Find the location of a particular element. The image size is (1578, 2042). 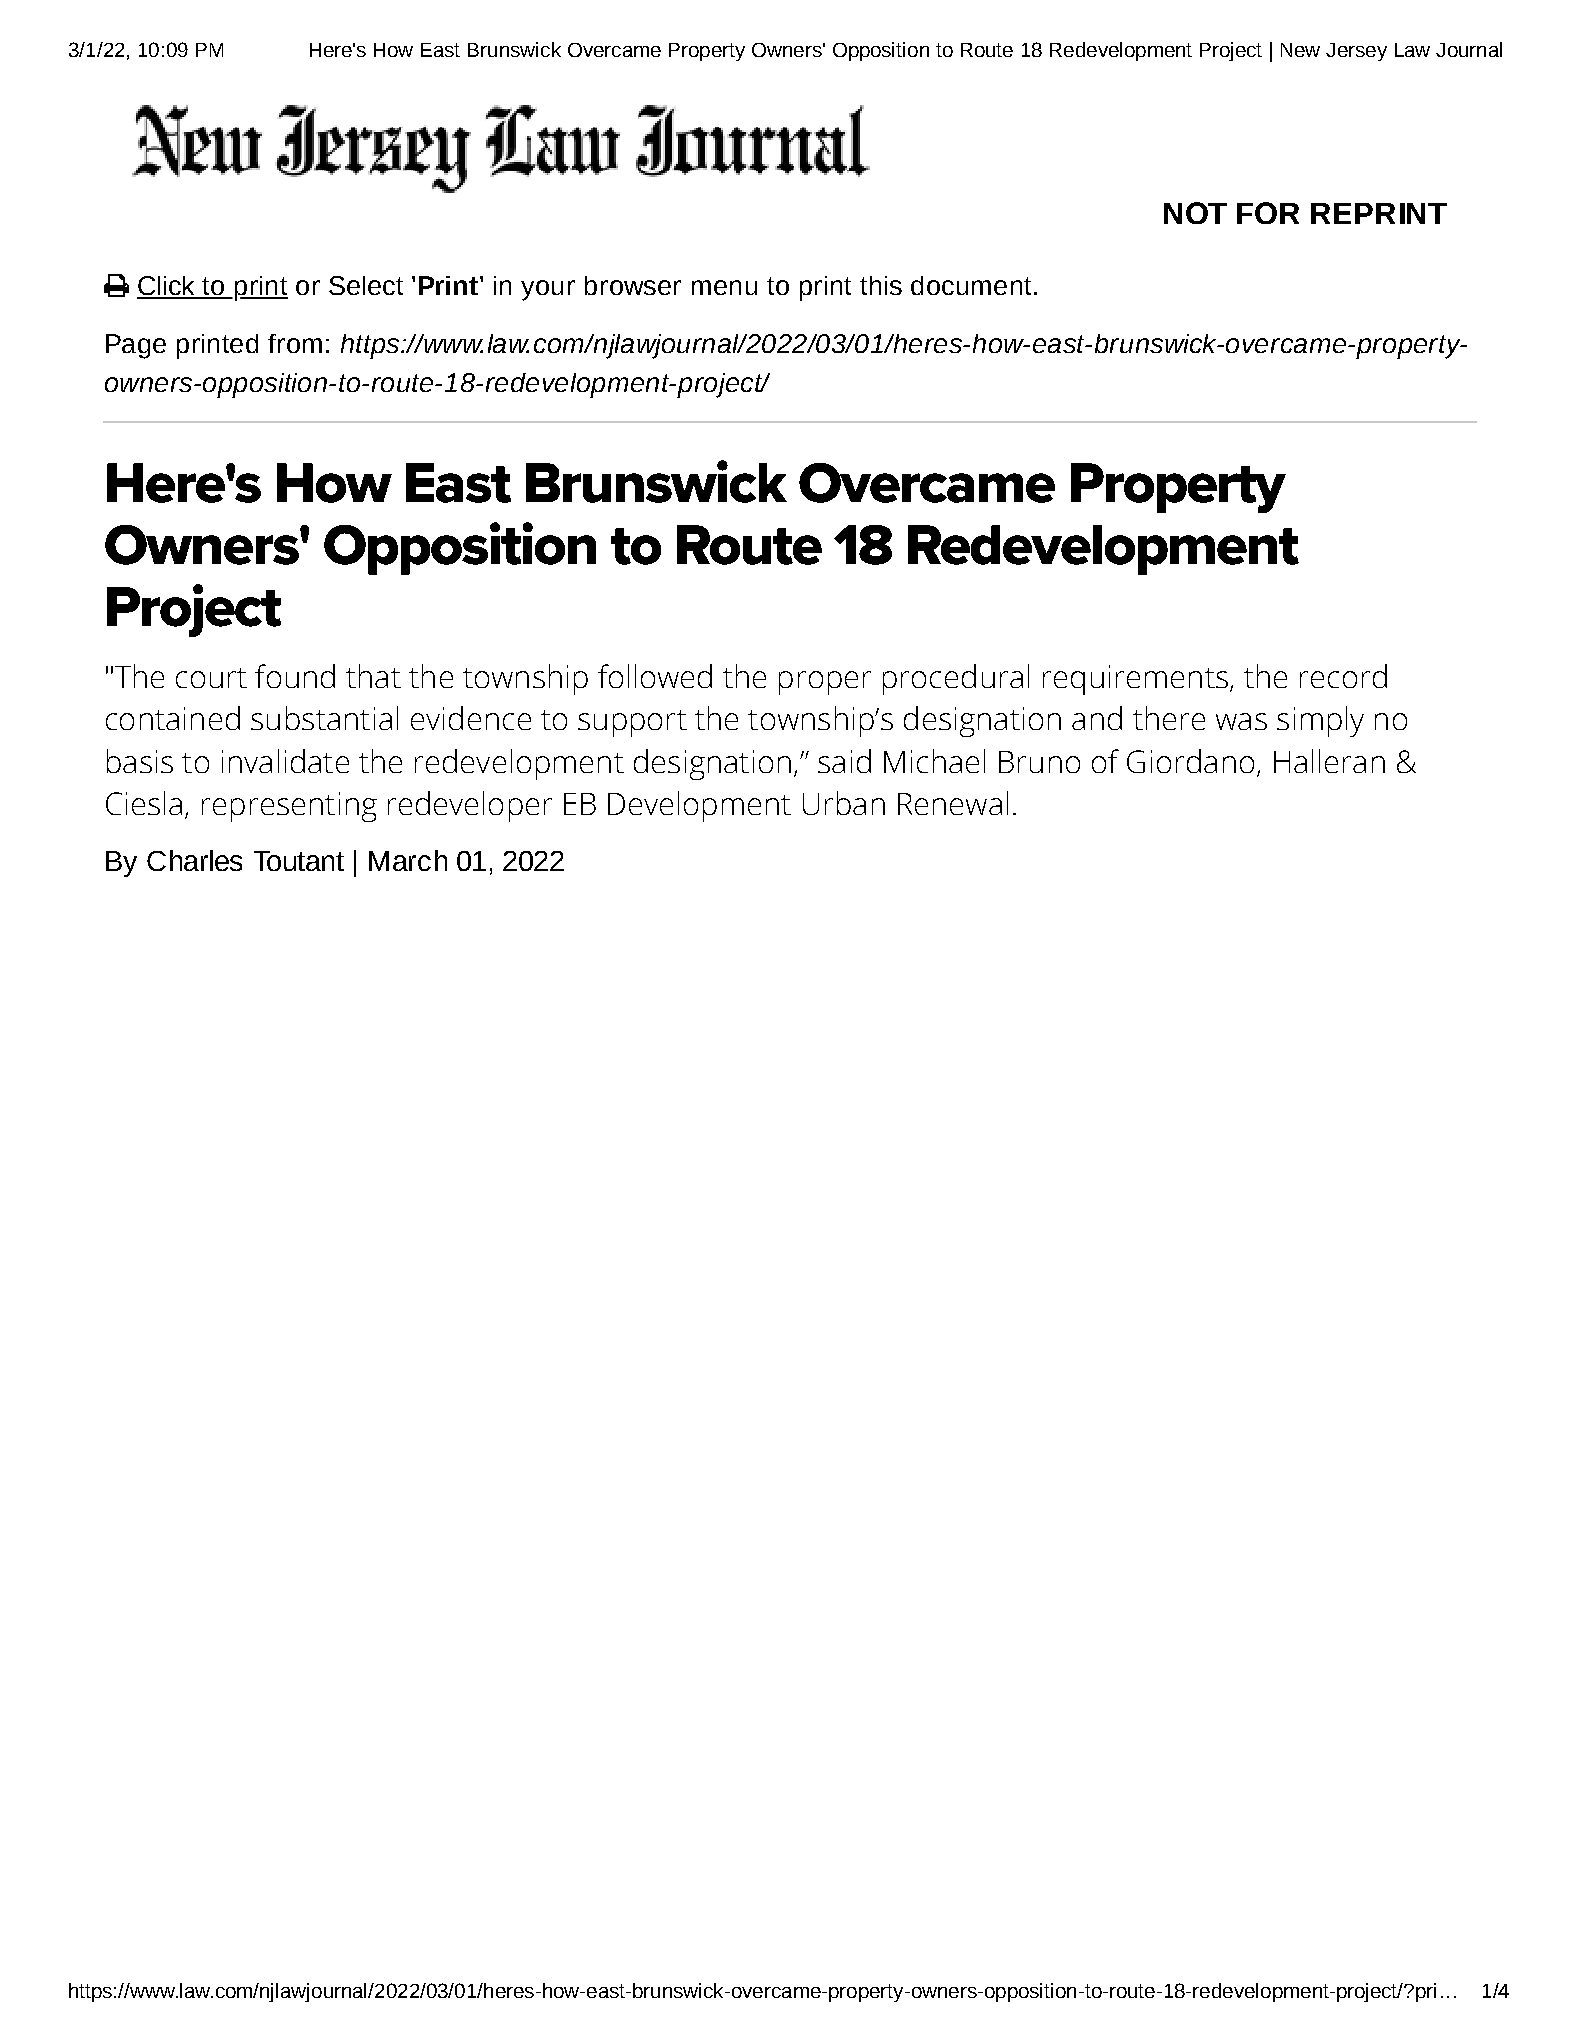

Jersey is located at coordinates (1356, 52).
